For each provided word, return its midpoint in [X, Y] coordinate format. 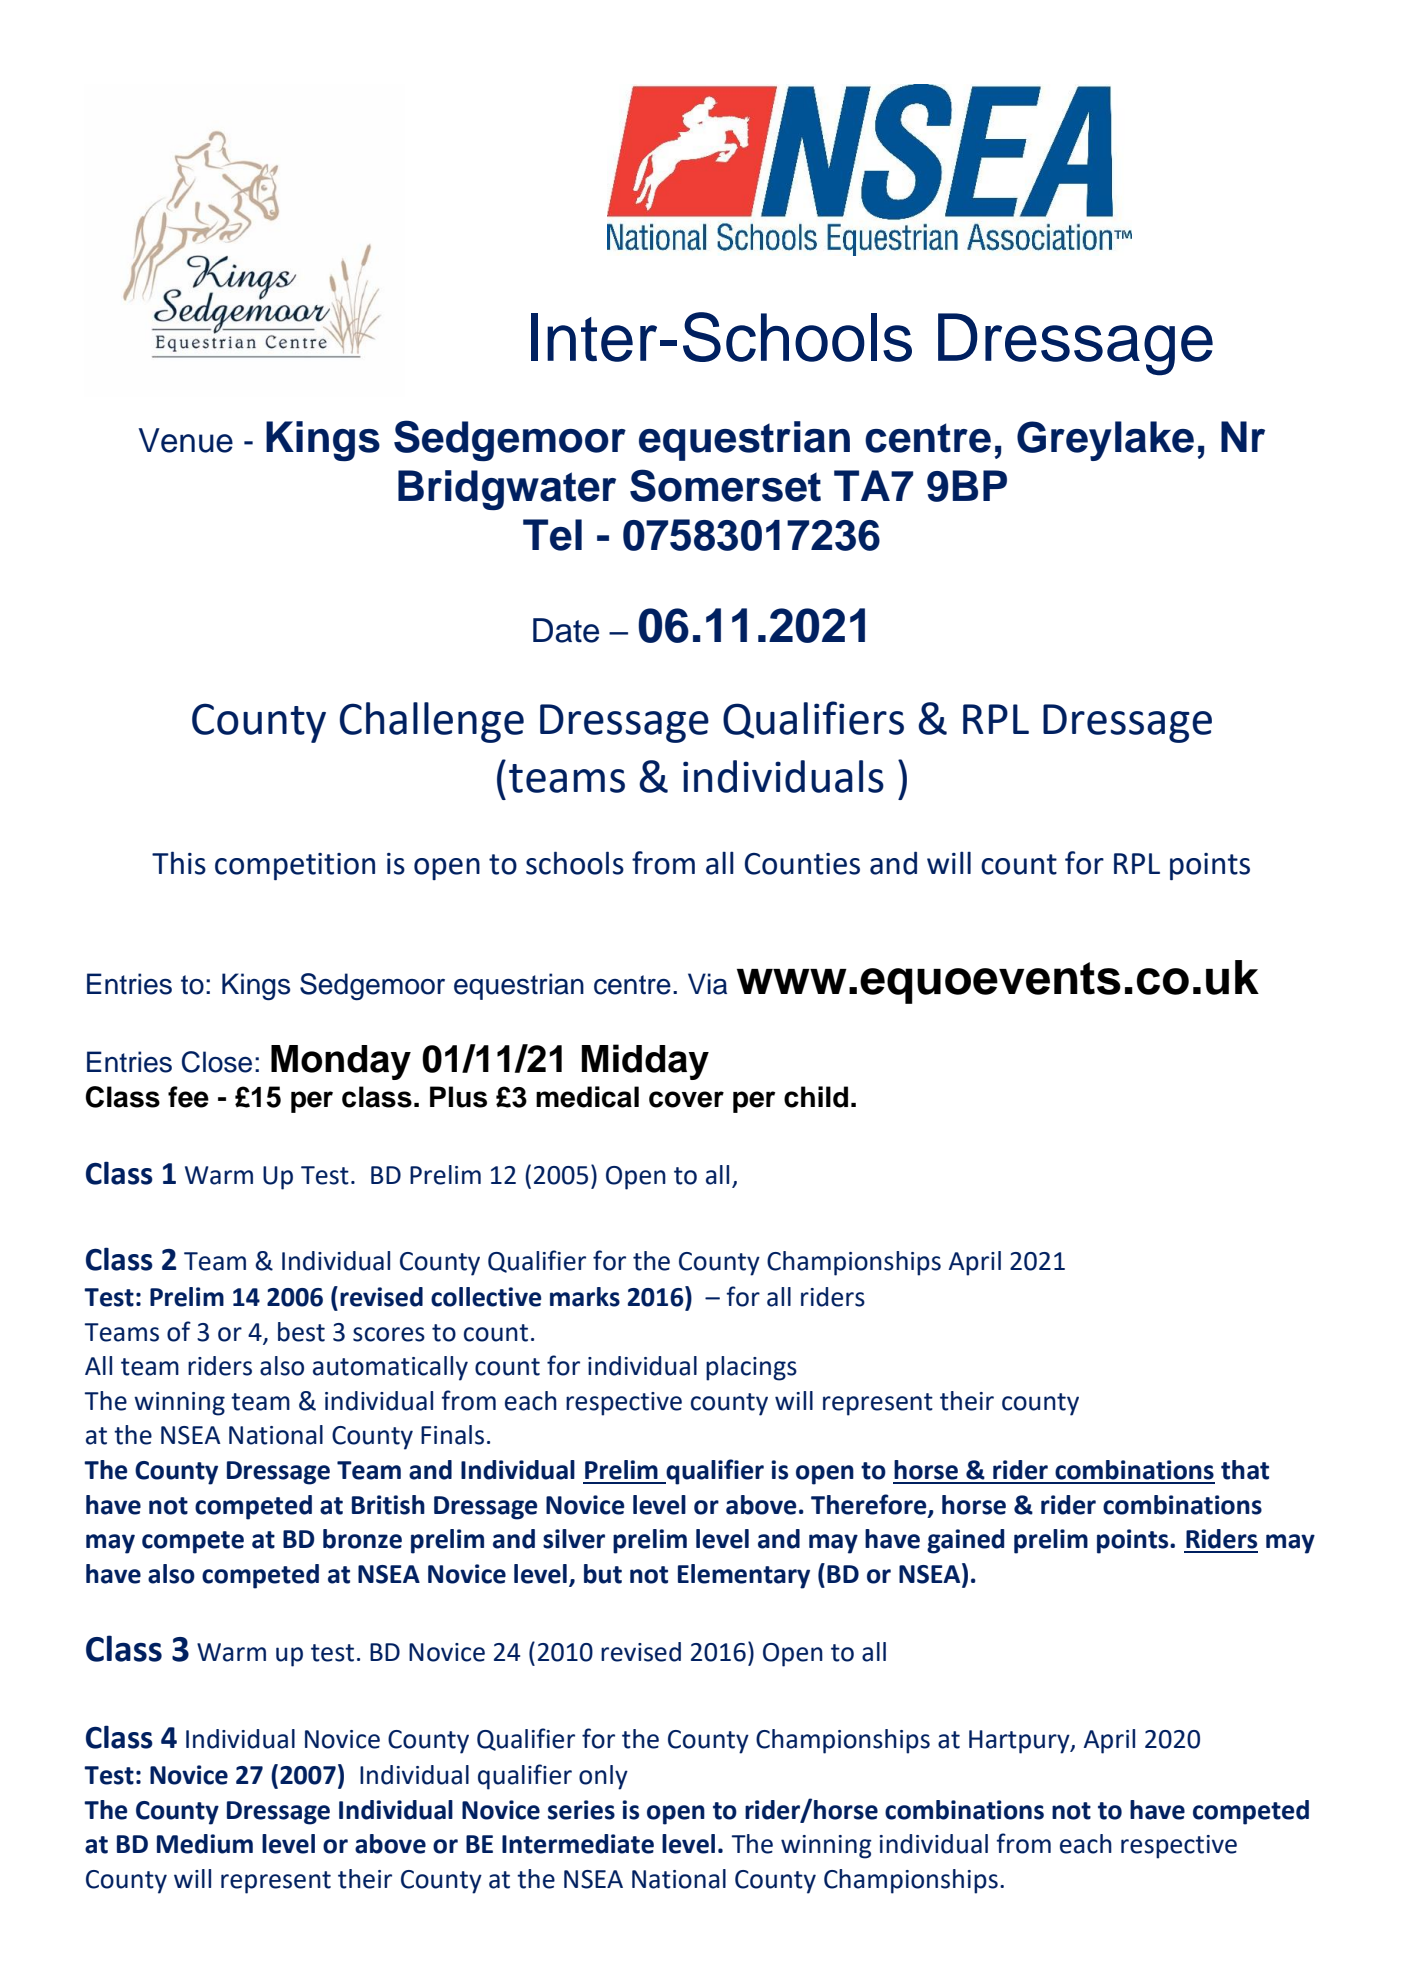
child [816, 1097]
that [1245, 1470]
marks [585, 1297]
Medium [205, 1844]
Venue [186, 440]
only [603, 1777]
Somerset [725, 485]
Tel [552, 535]
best [301, 1332]
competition [295, 866]
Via [707, 984]
